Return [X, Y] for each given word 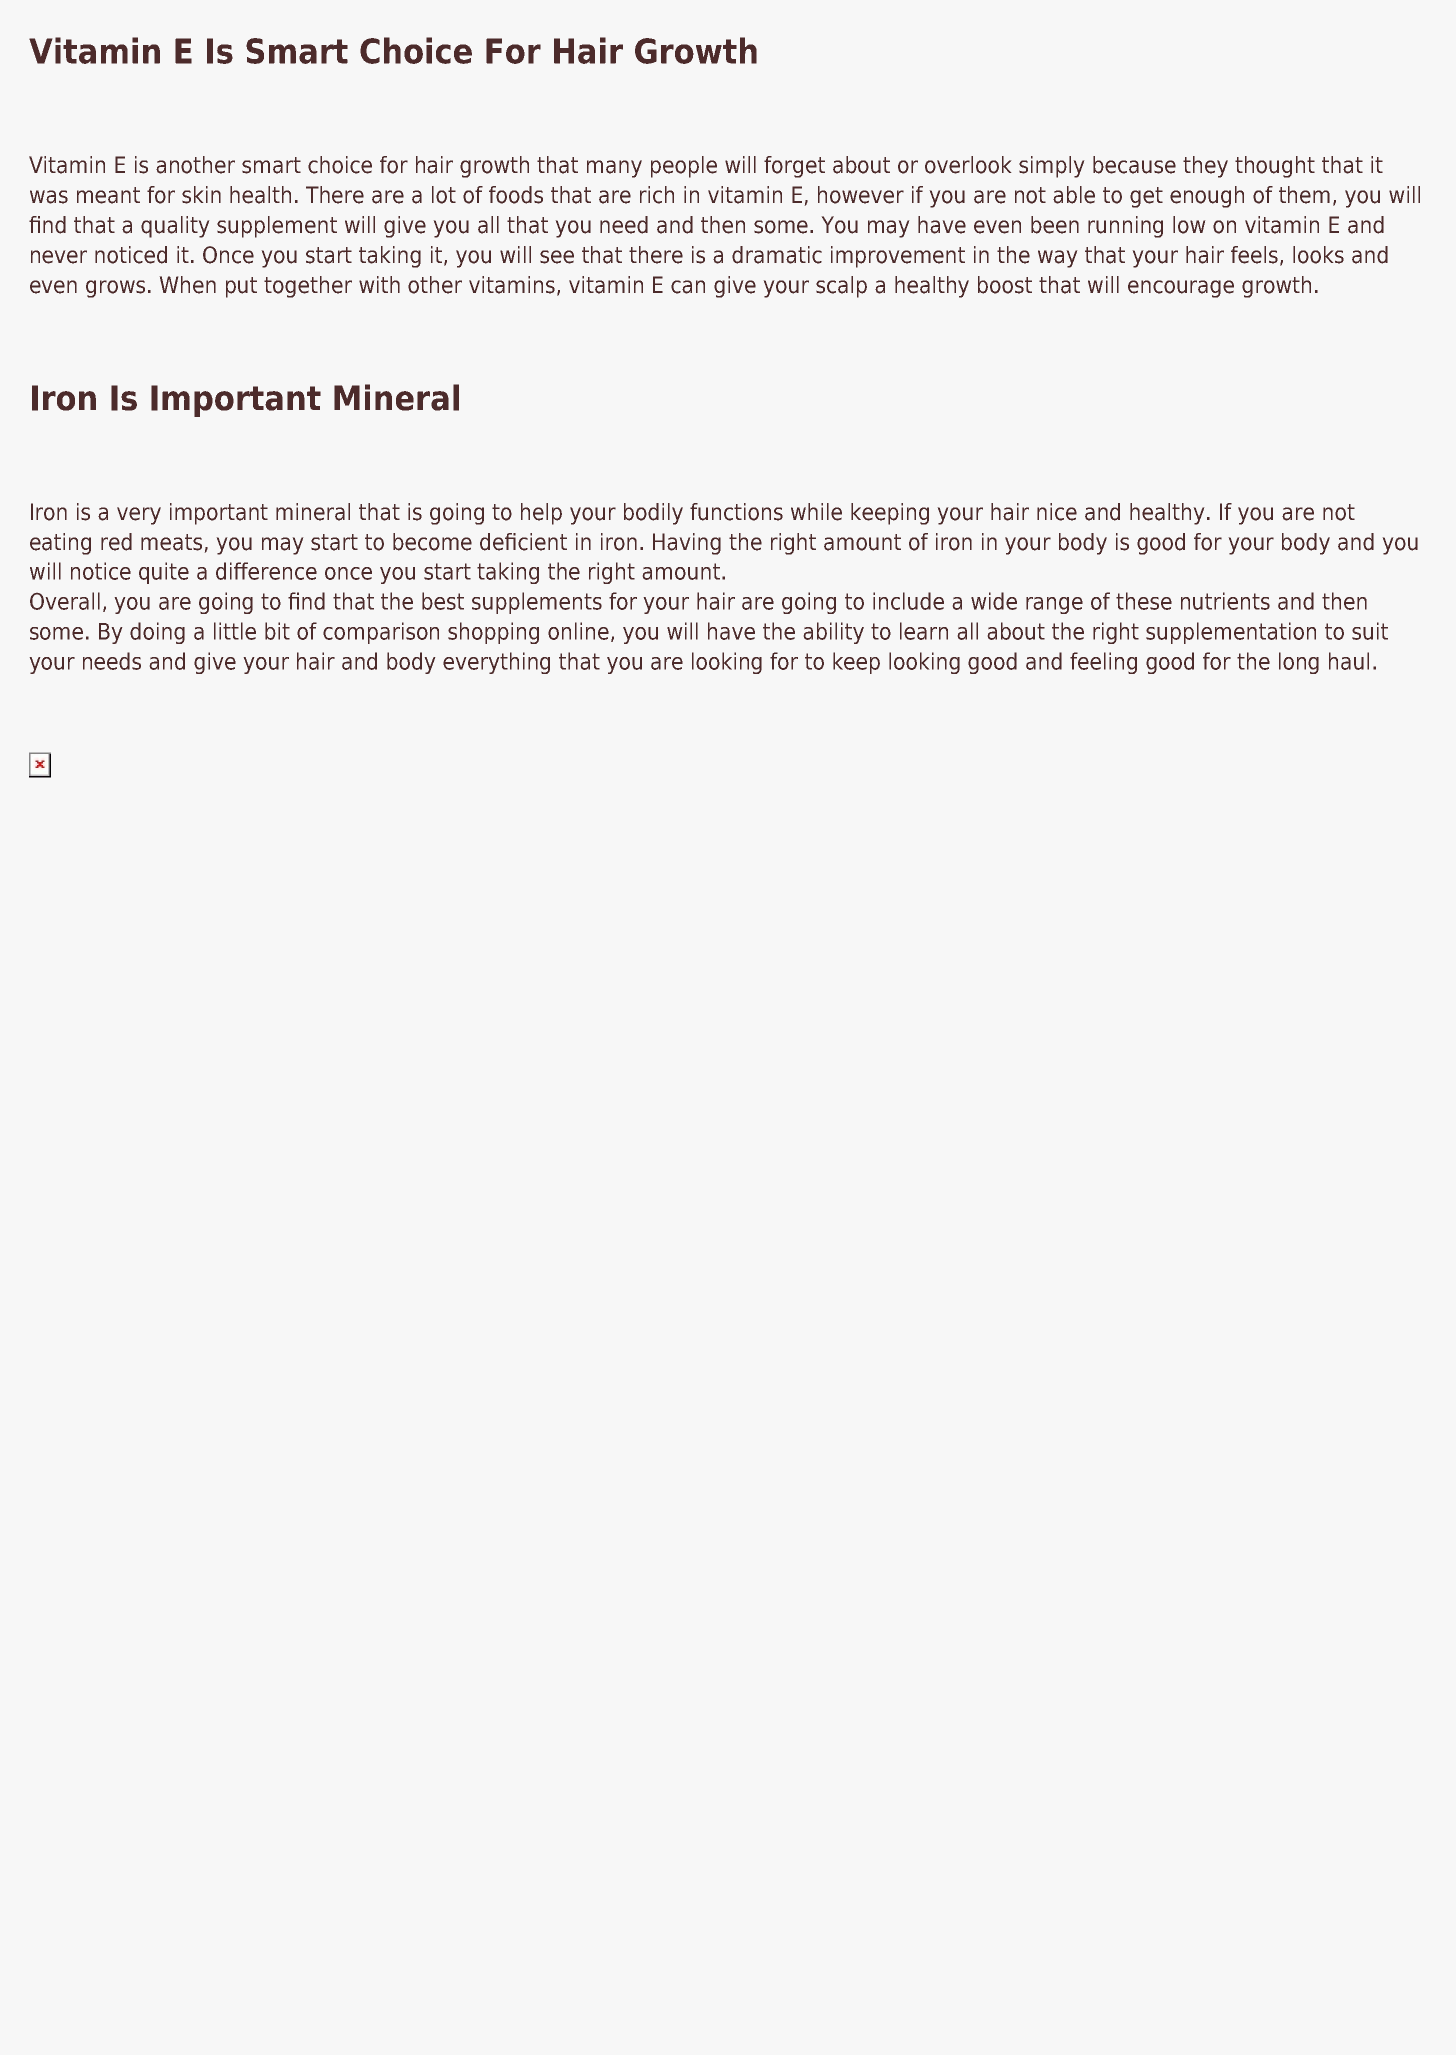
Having [687, 544]
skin [201, 195]
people [684, 167]
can [688, 287]
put [241, 287]
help [541, 514]
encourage [1181, 289]
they [1205, 167]
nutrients [1225, 601]
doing [157, 633]
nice [1057, 512]
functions [736, 512]
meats [173, 543]
